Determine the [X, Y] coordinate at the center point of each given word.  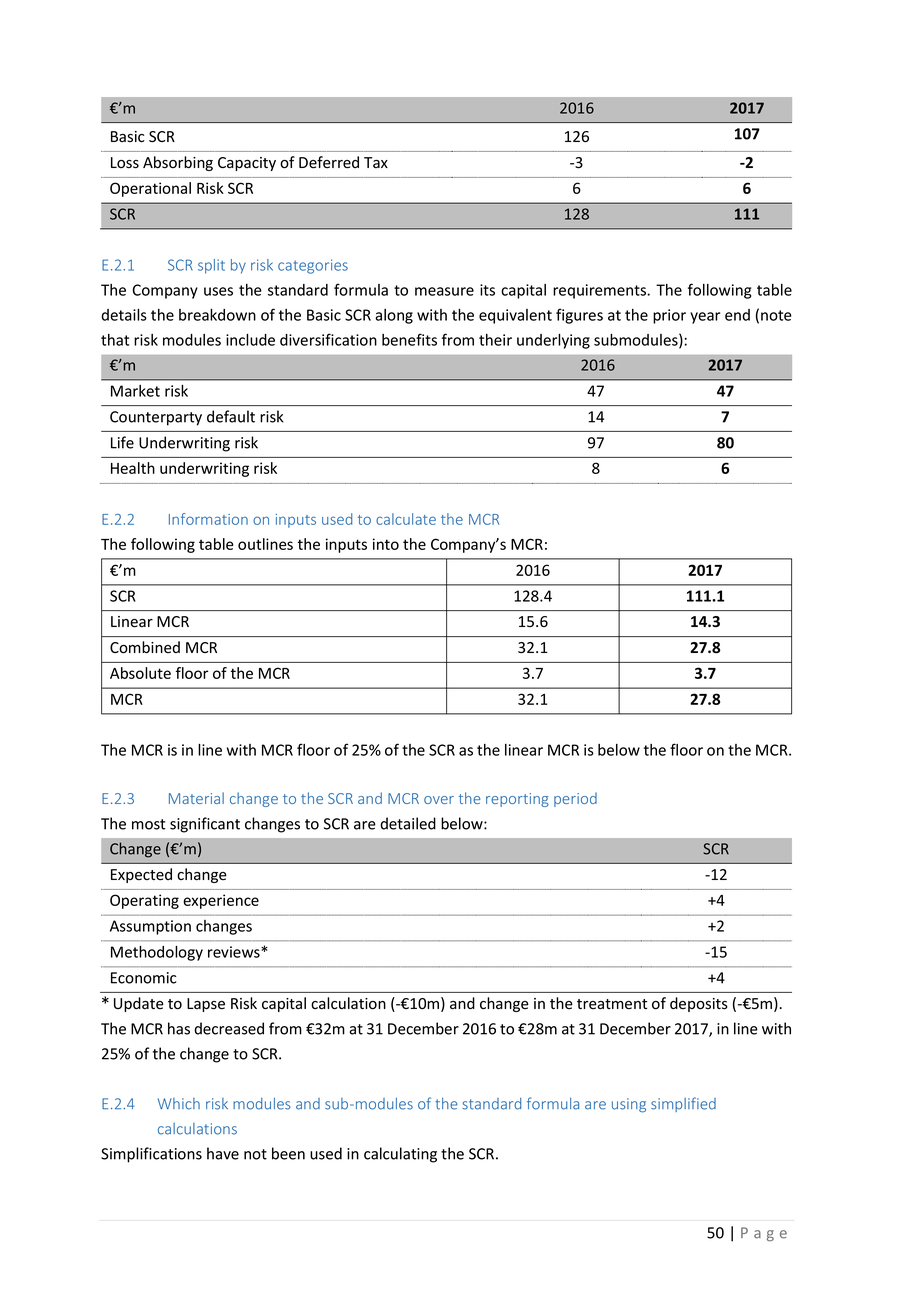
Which [179, 1104]
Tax [376, 162]
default [231, 416]
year [705, 318]
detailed [408, 823]
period [575, 800]
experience [221, 901]
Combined [145, 647]
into [386, 544]
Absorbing [178, 163]
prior [669, 316]
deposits [699, 1004]
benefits [409, 339]
